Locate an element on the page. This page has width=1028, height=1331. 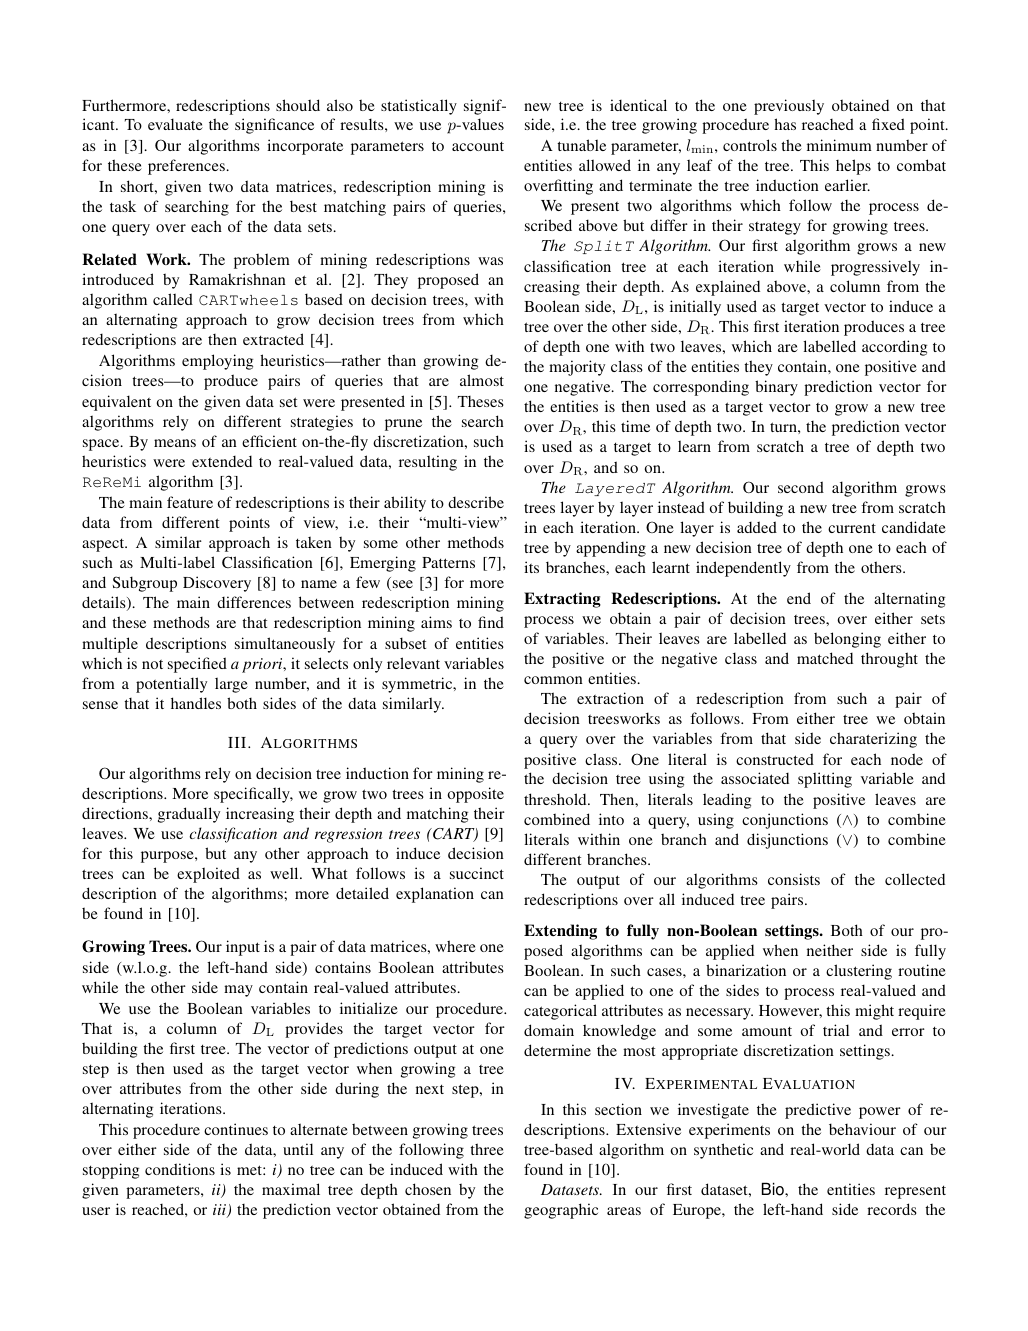
evaluate is located at coordinates (175, 124).
